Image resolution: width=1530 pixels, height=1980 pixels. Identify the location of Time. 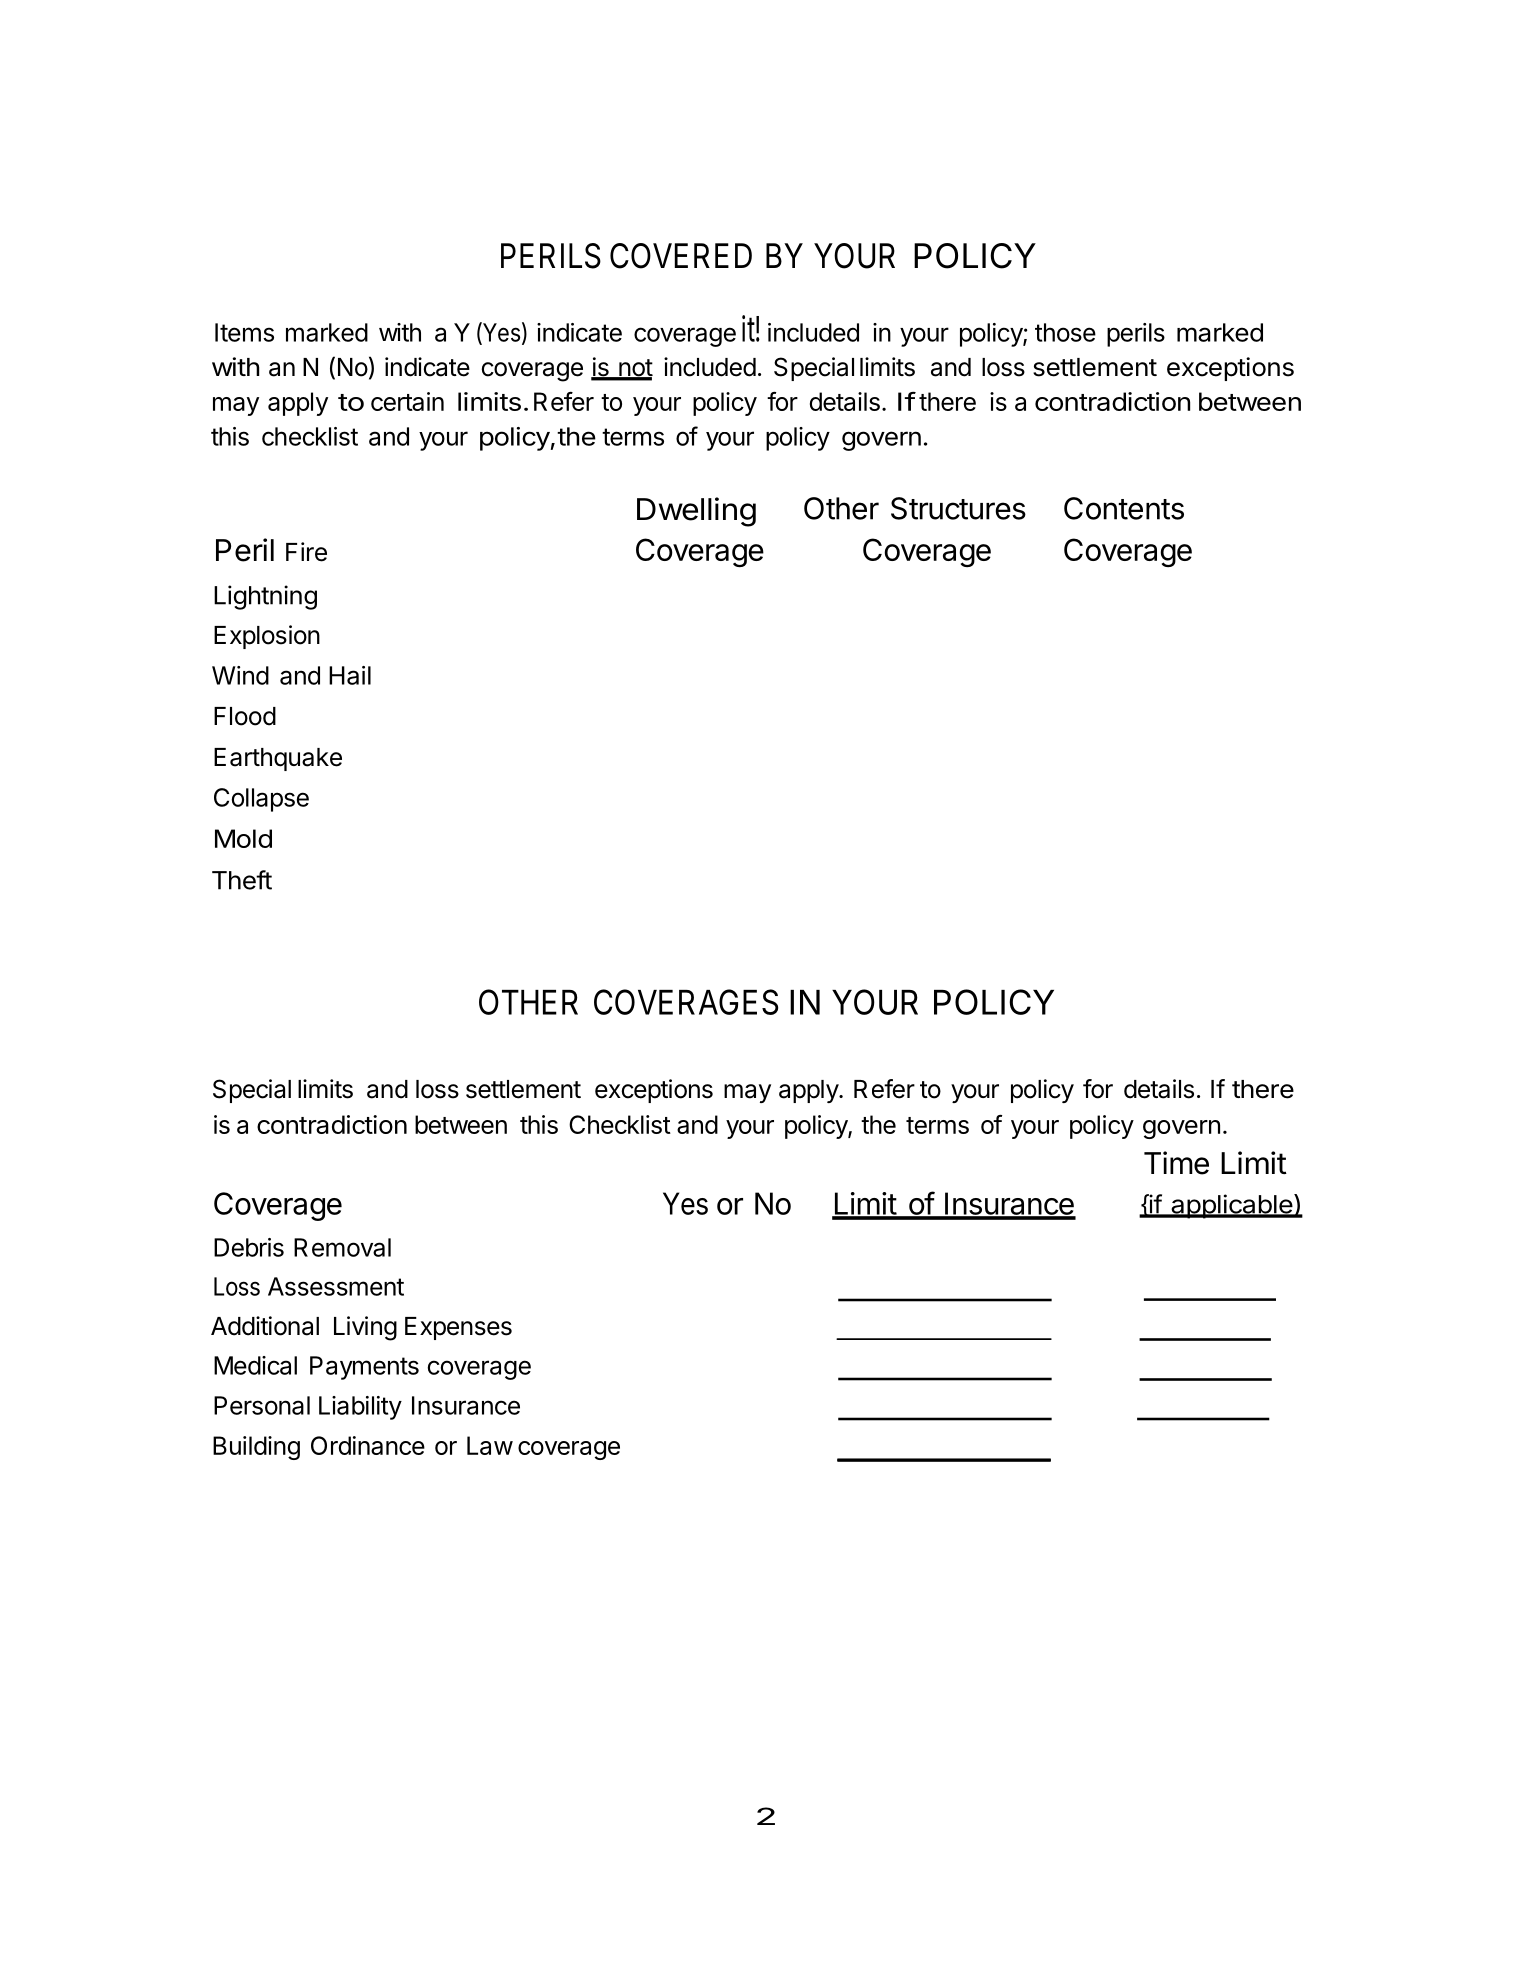
(1176, 1163).
